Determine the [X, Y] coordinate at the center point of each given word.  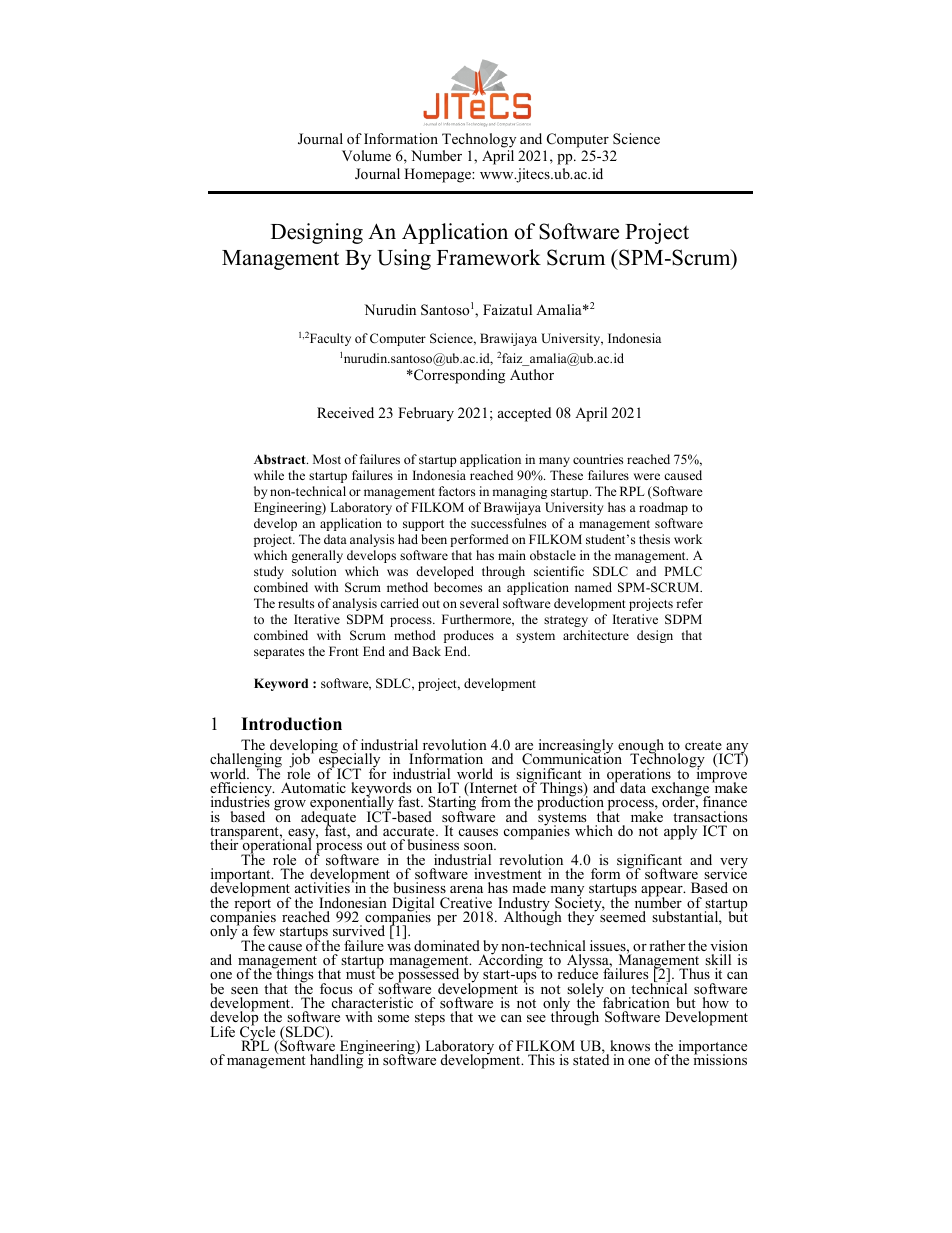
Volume [366, 156]
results [296, 603]
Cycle [259, 1033]
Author [532, 375]
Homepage [438, 175]
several [479, 603]
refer [689, 603]
